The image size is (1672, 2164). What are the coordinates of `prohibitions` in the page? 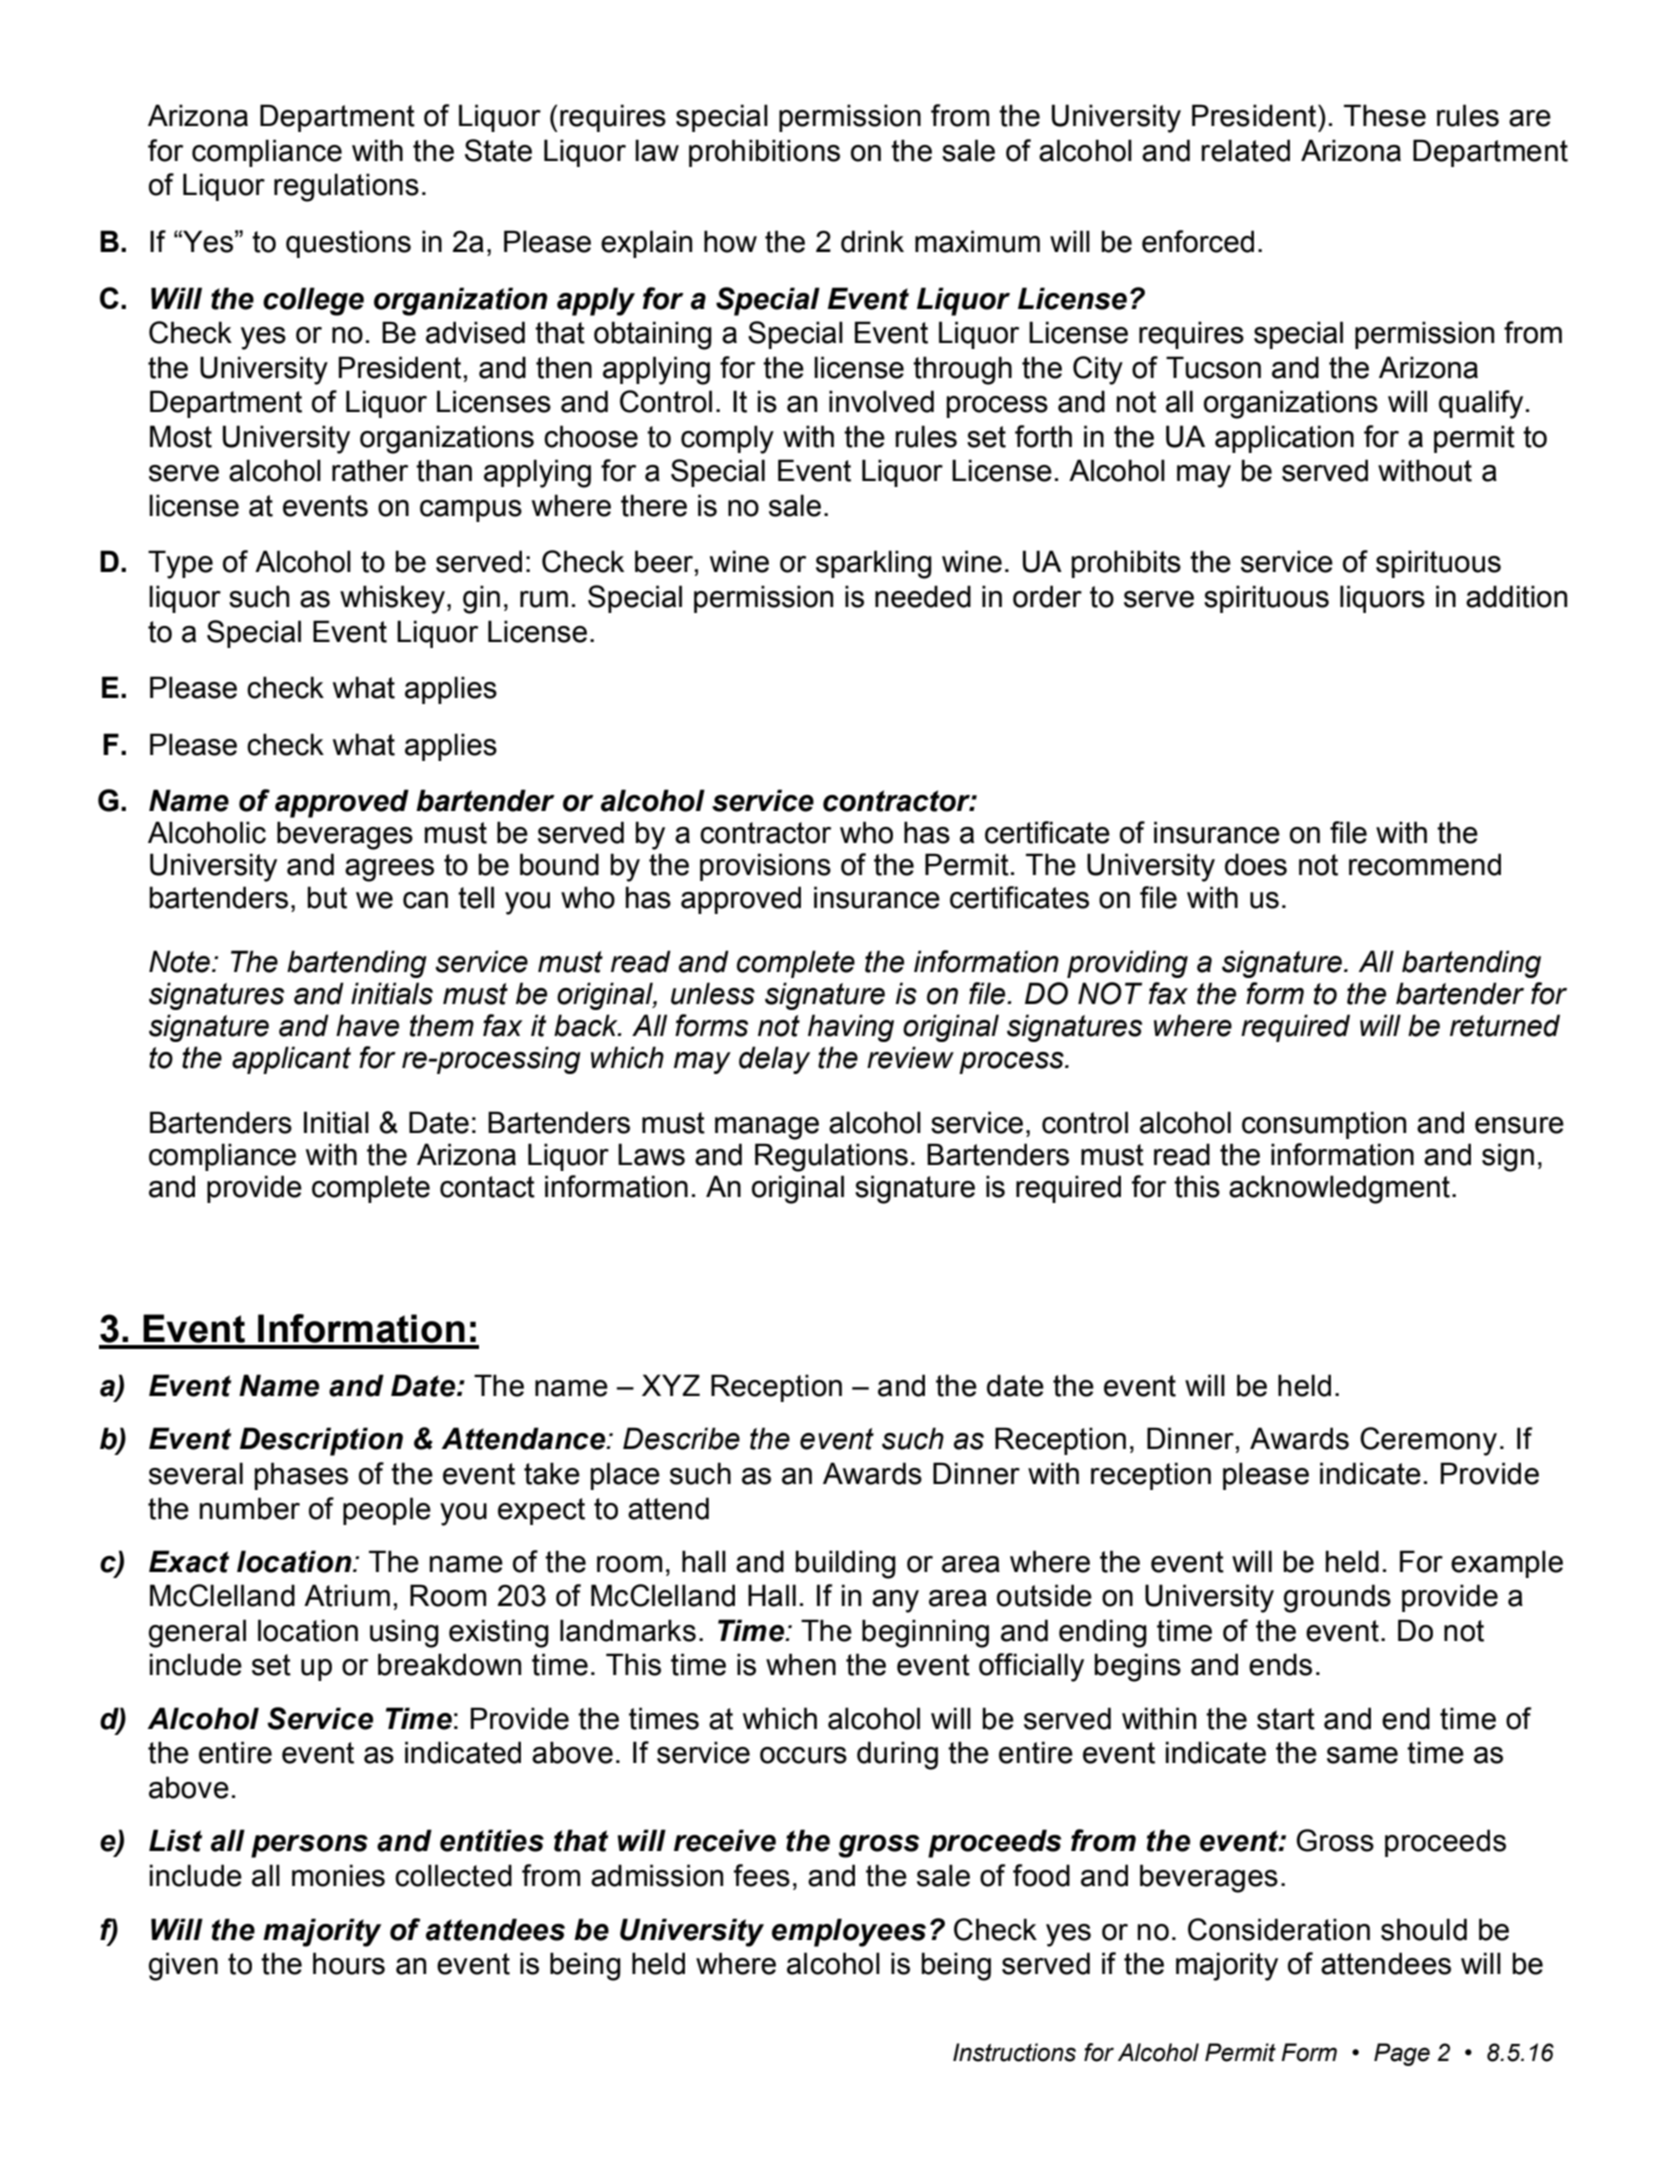 It's located at (764, 153).
